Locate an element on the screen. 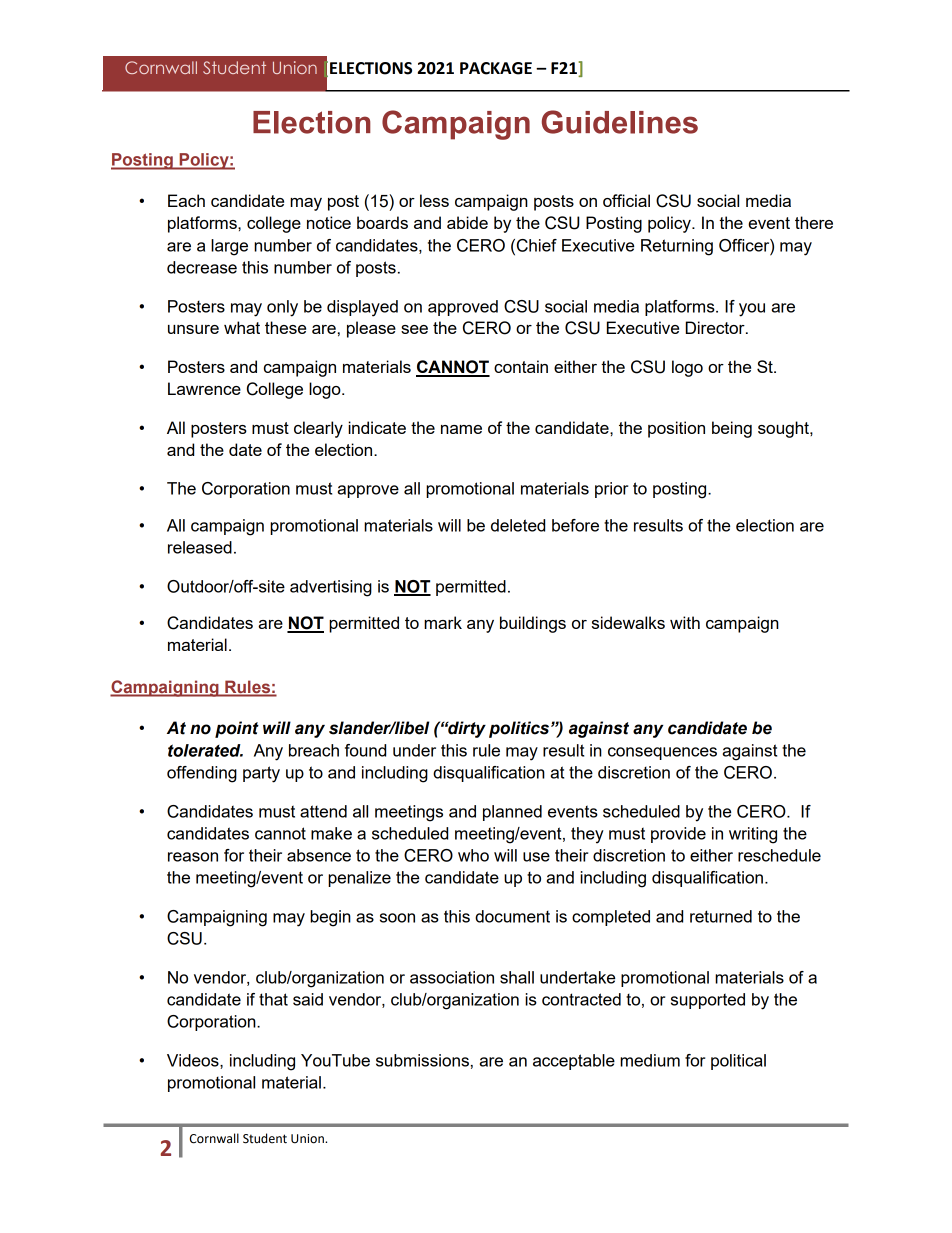  political is located at coordinates (738, 1062).
